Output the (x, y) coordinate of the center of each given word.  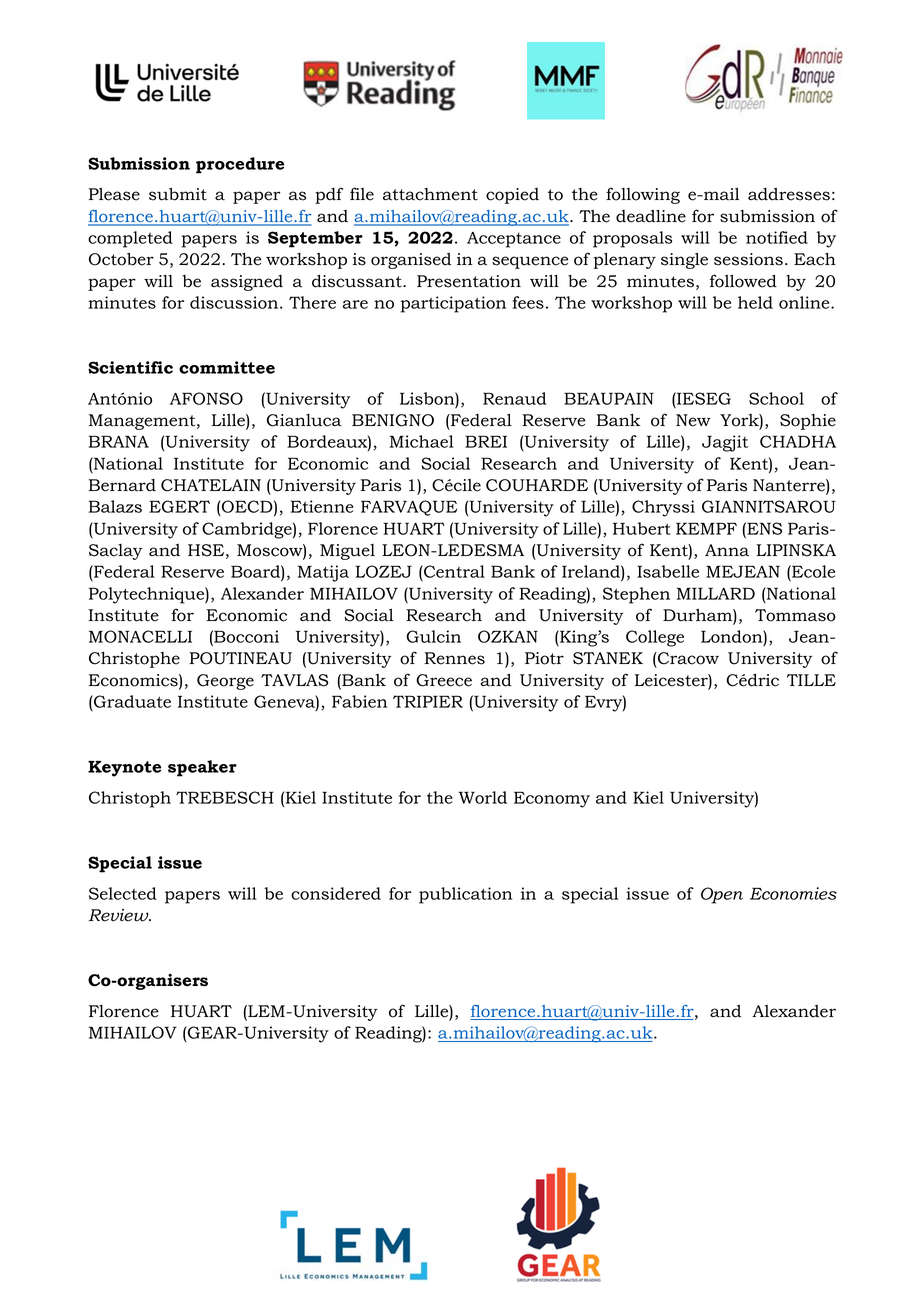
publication (465, 895)
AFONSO (206, 398)
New (693, 420)
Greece (444, 680)
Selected (123, 893)
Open (722, 895)
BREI (486, 441)
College (655, 638)
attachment (430, 194)
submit (178, 194)
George (225, 682)
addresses (789, 194)
